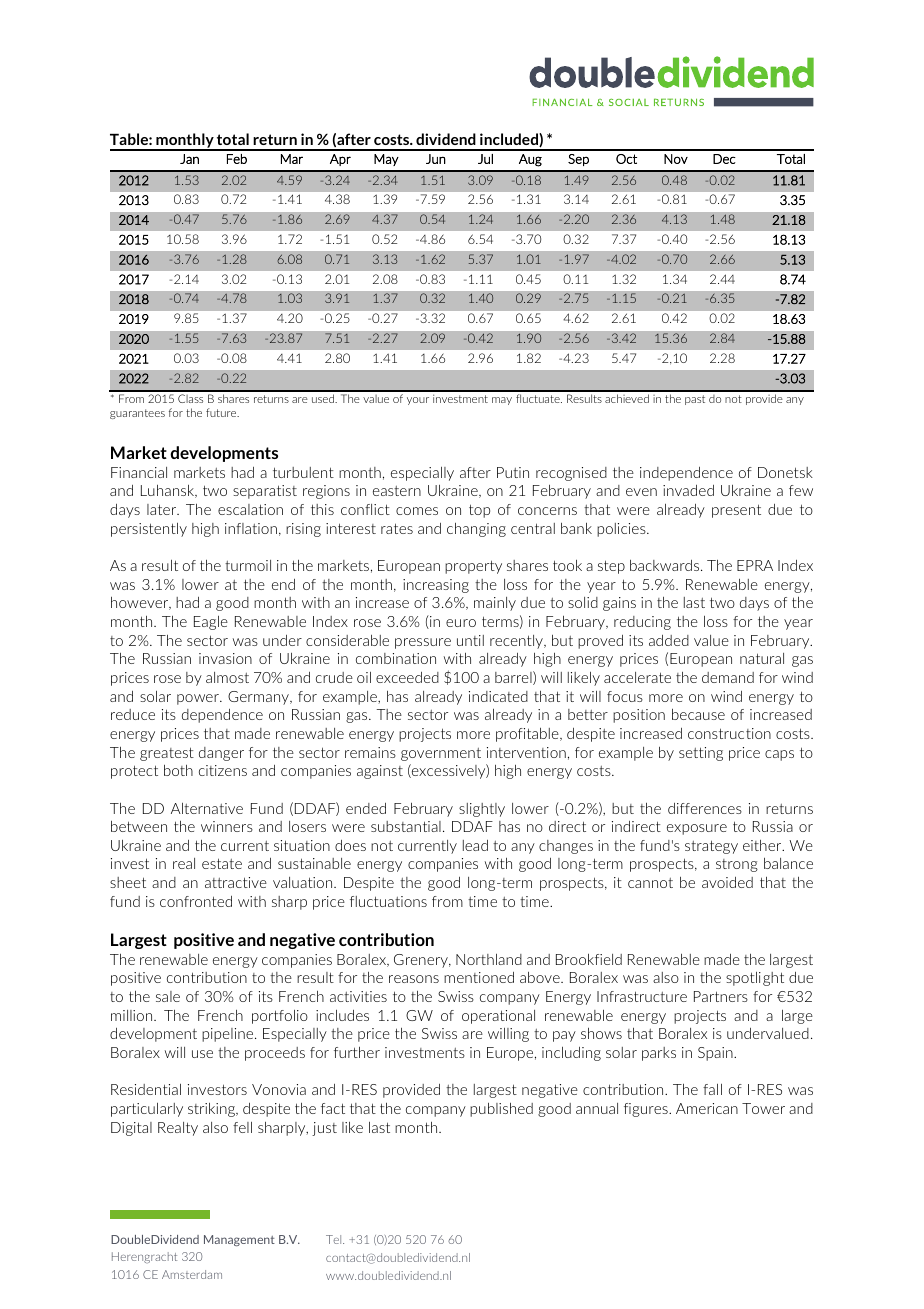 The height and width of the screenshot is (1309, 924). Describe the element at coordinates (498, 696) in the screenshot. I see `indicated` at that location.
